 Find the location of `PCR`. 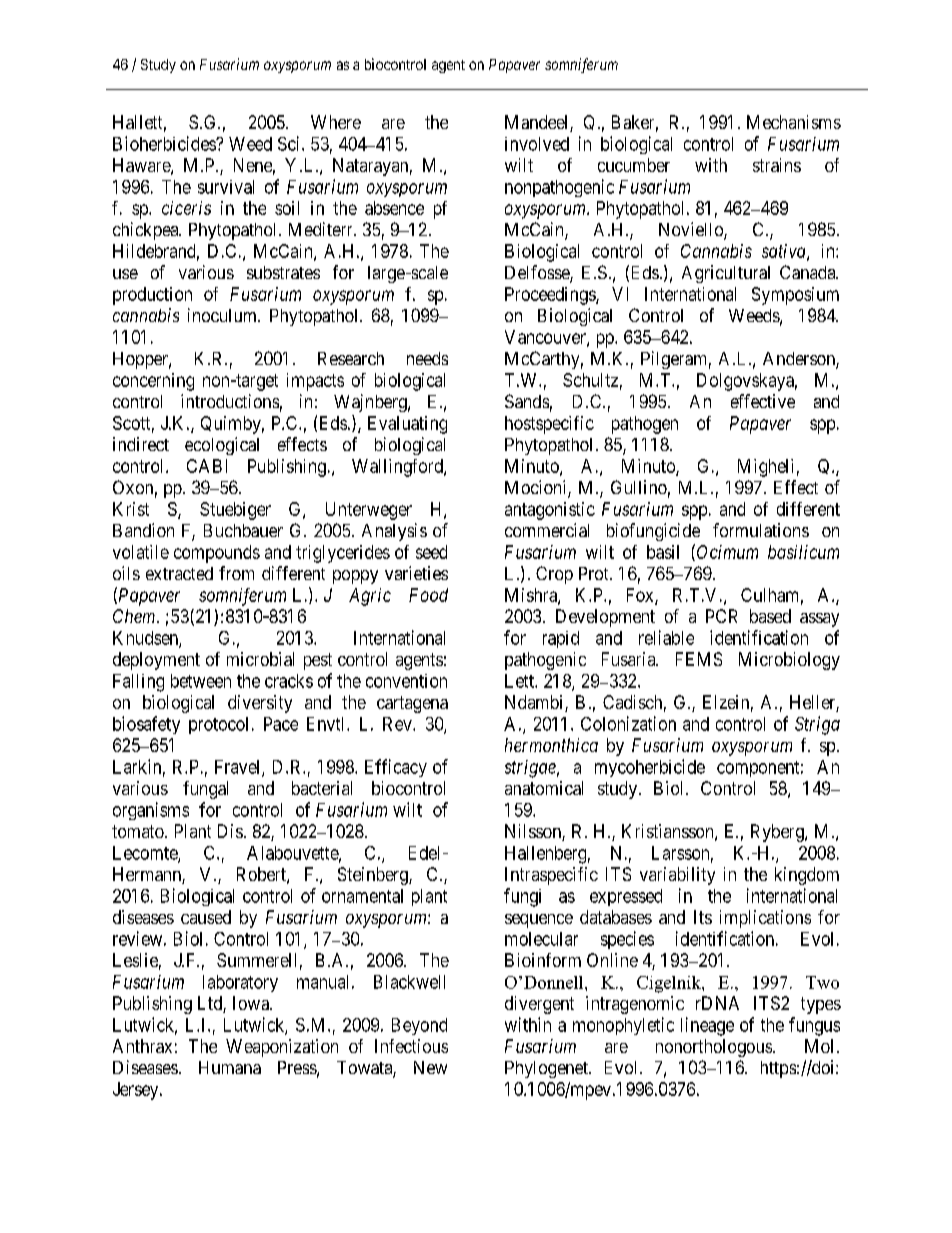

PCR is located at coordinates (721, 616).
